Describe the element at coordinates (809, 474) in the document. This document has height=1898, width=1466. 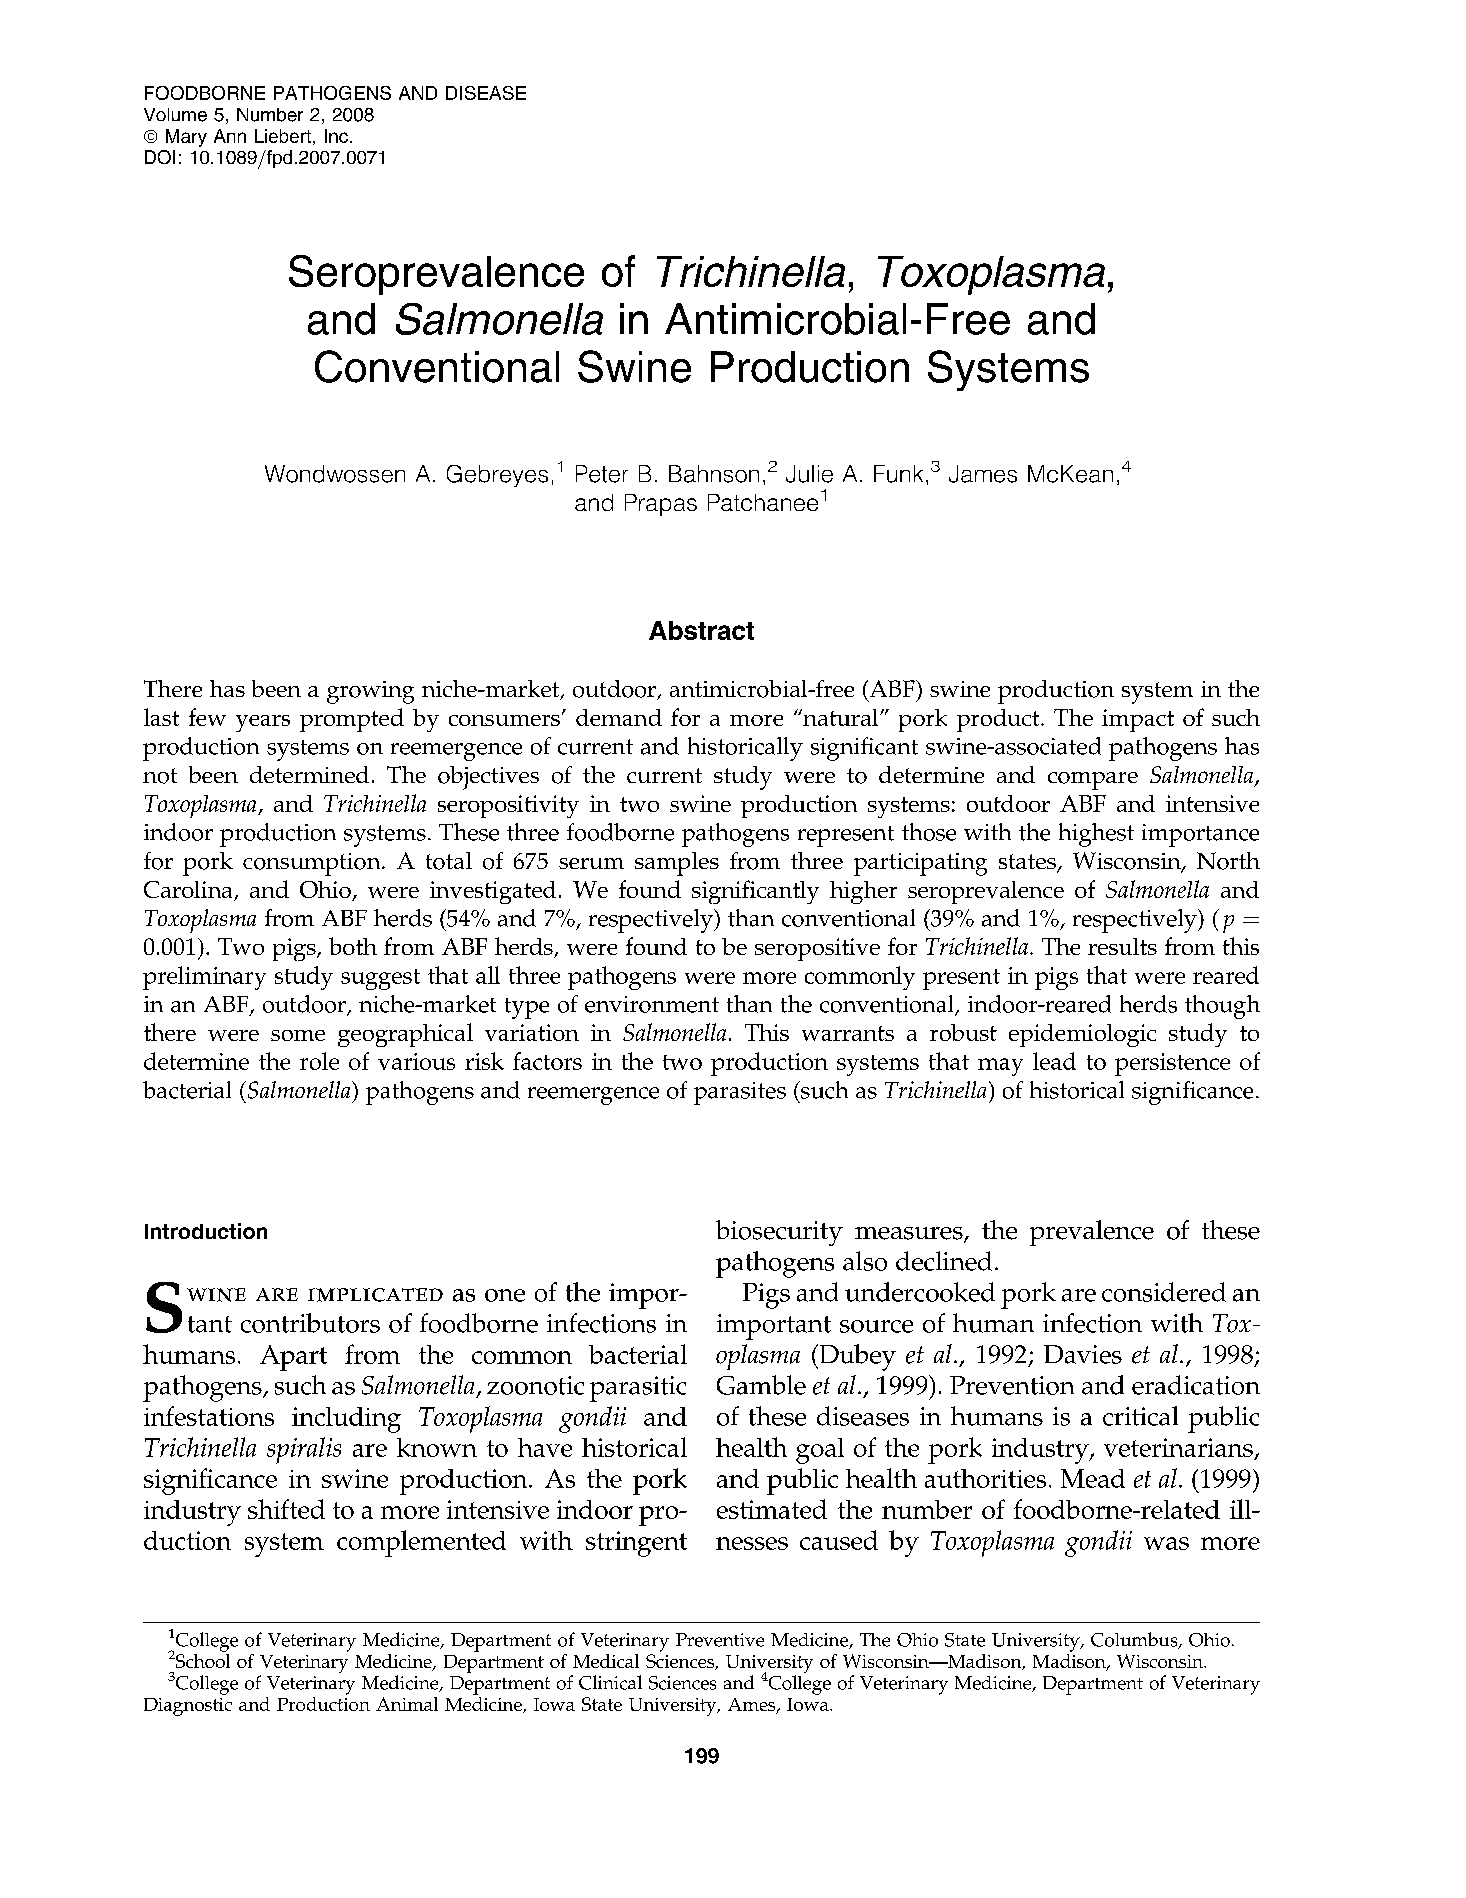
I see `Julie` at that location.
